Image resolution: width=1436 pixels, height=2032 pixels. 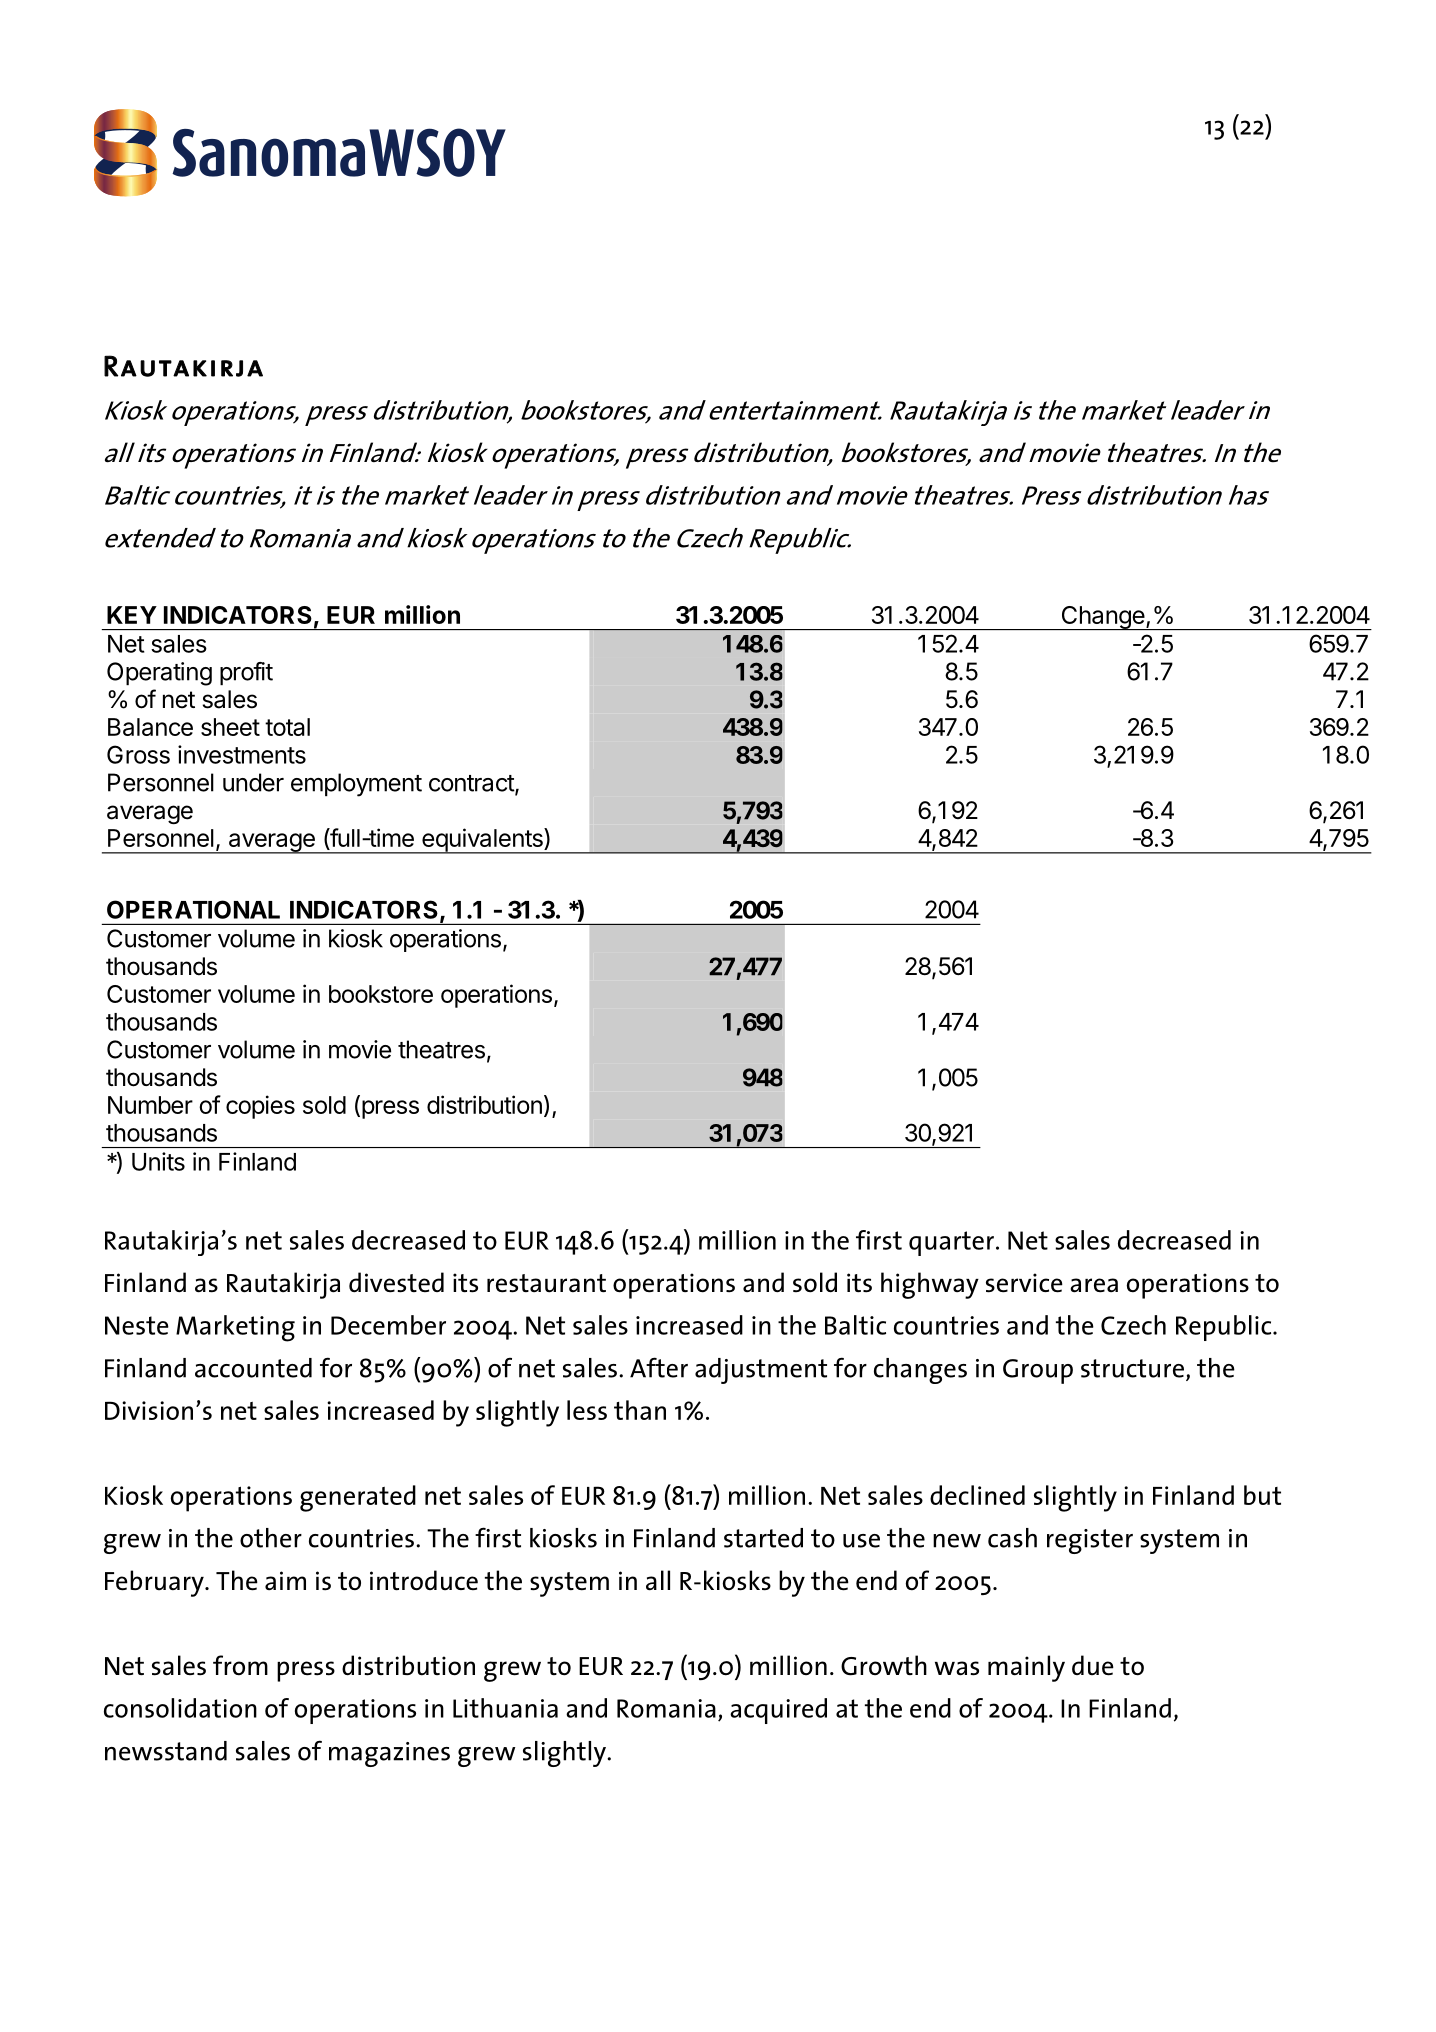 I want to click on Units, so click(x=158, y=1161).
